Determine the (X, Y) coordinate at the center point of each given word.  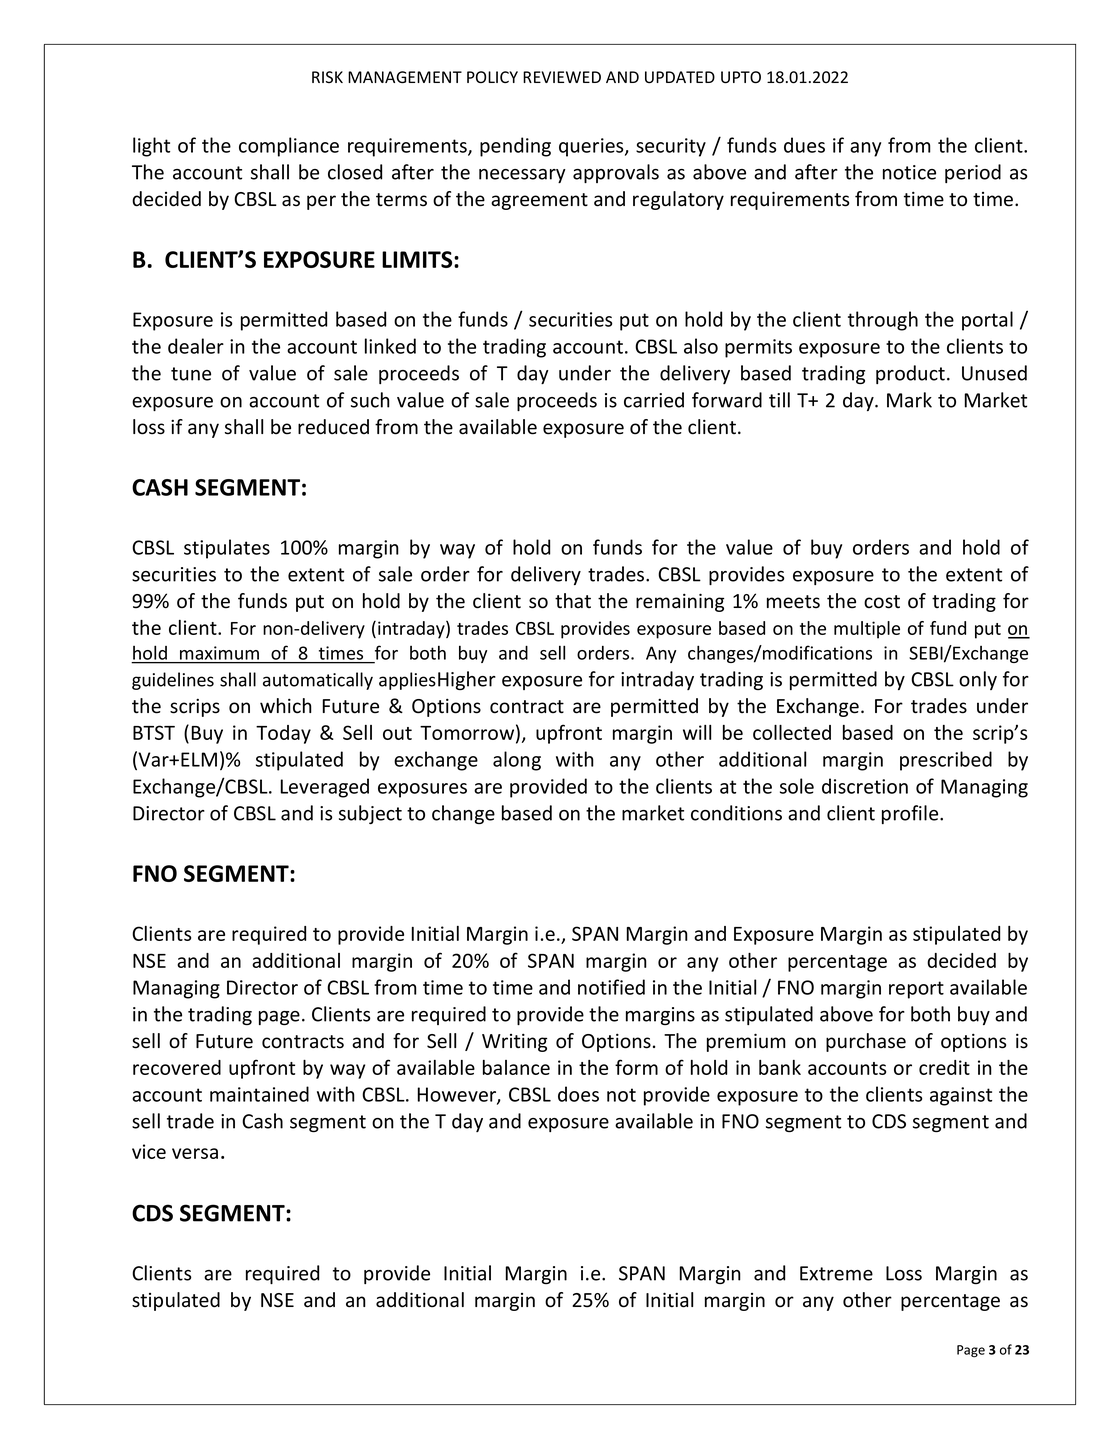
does (578, 1094)
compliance (289, 147)
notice (909, 172)
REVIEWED (562, 77)
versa (195, 1153)
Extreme (836, 1273)
